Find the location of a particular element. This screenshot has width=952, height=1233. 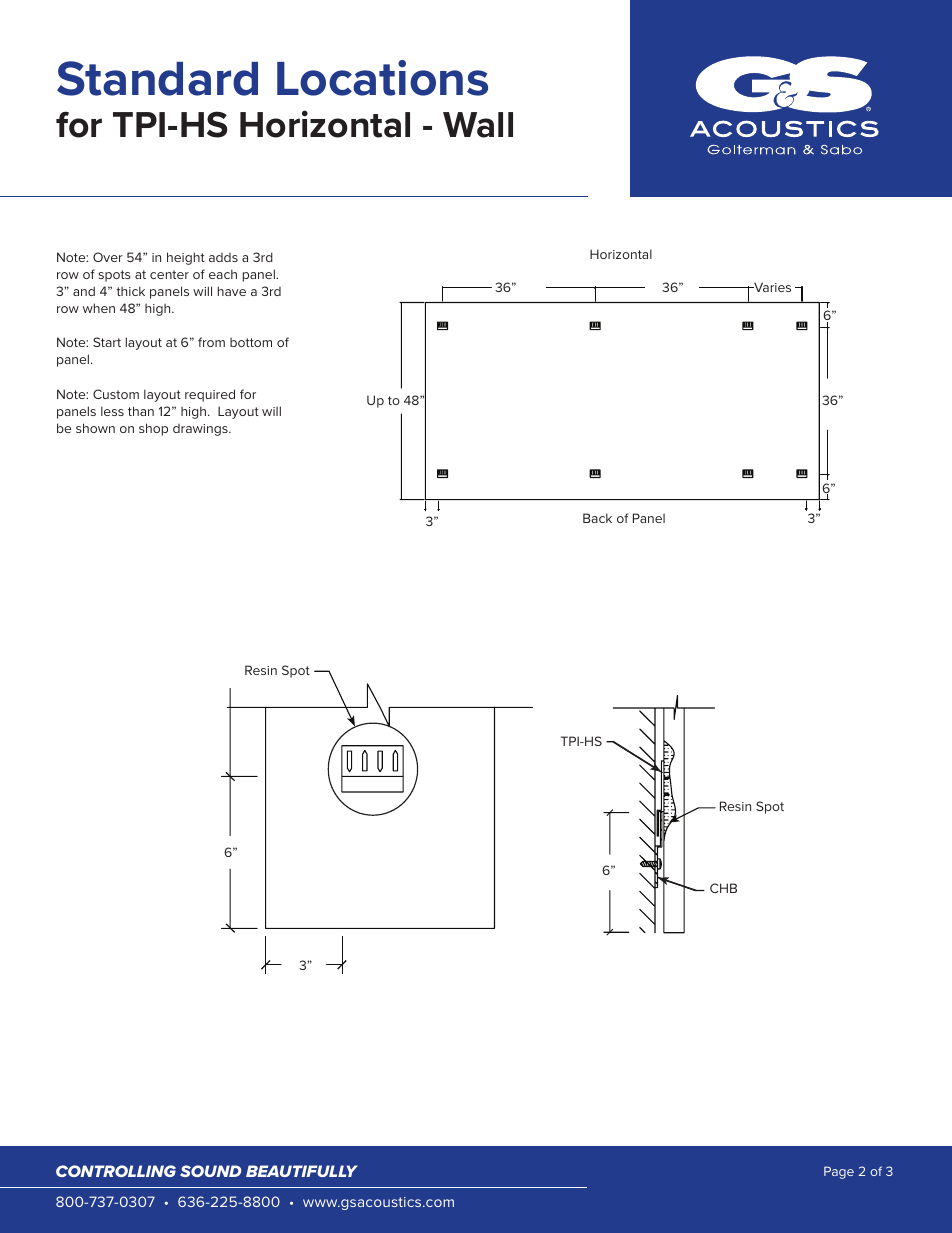

CONTROLLING is located at coordinates (116, 1171).
